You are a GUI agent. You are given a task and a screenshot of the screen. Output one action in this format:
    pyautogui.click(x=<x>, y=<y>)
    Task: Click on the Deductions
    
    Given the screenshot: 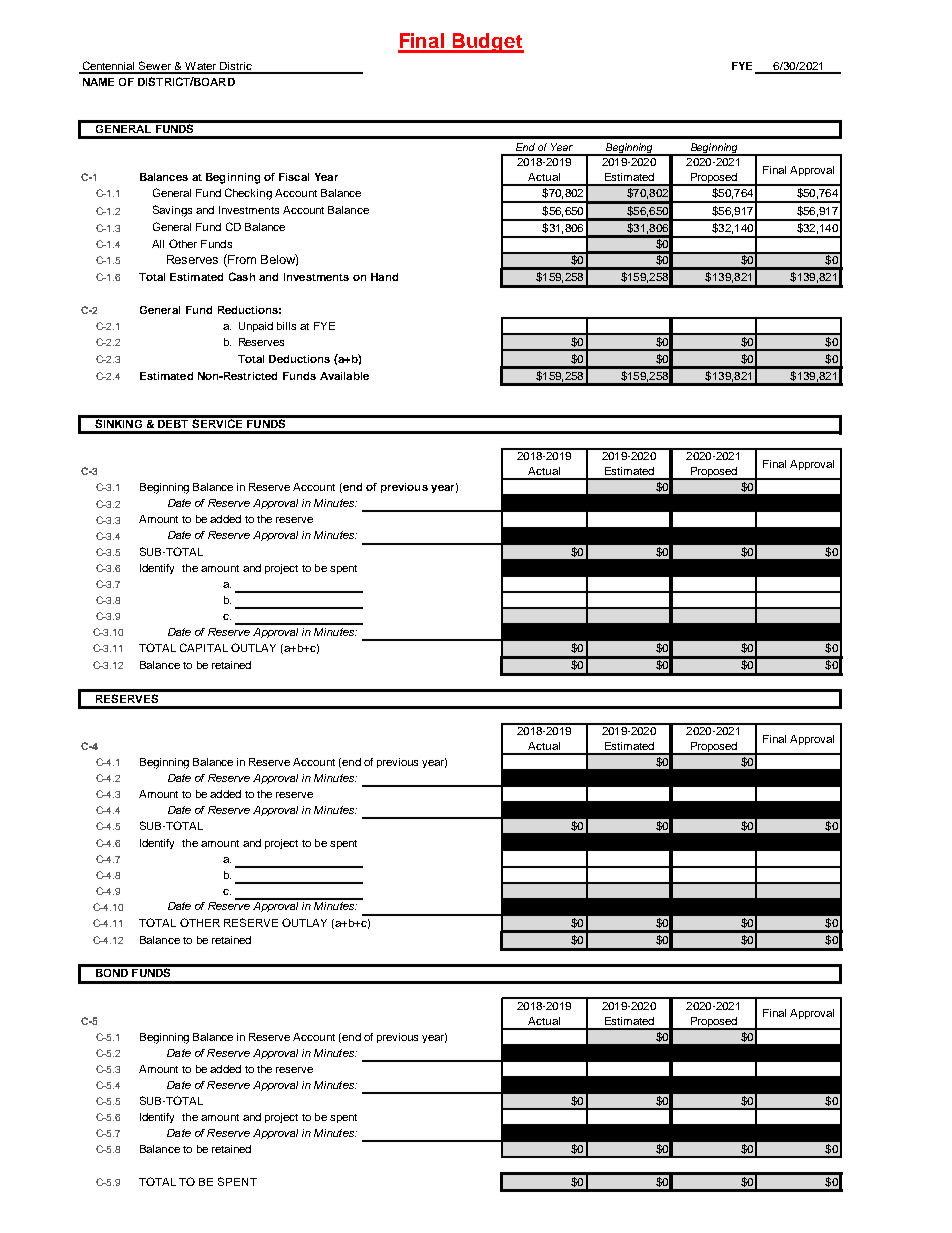 What is the action you would take?
    pyautogui.click(x=299, y=359)
